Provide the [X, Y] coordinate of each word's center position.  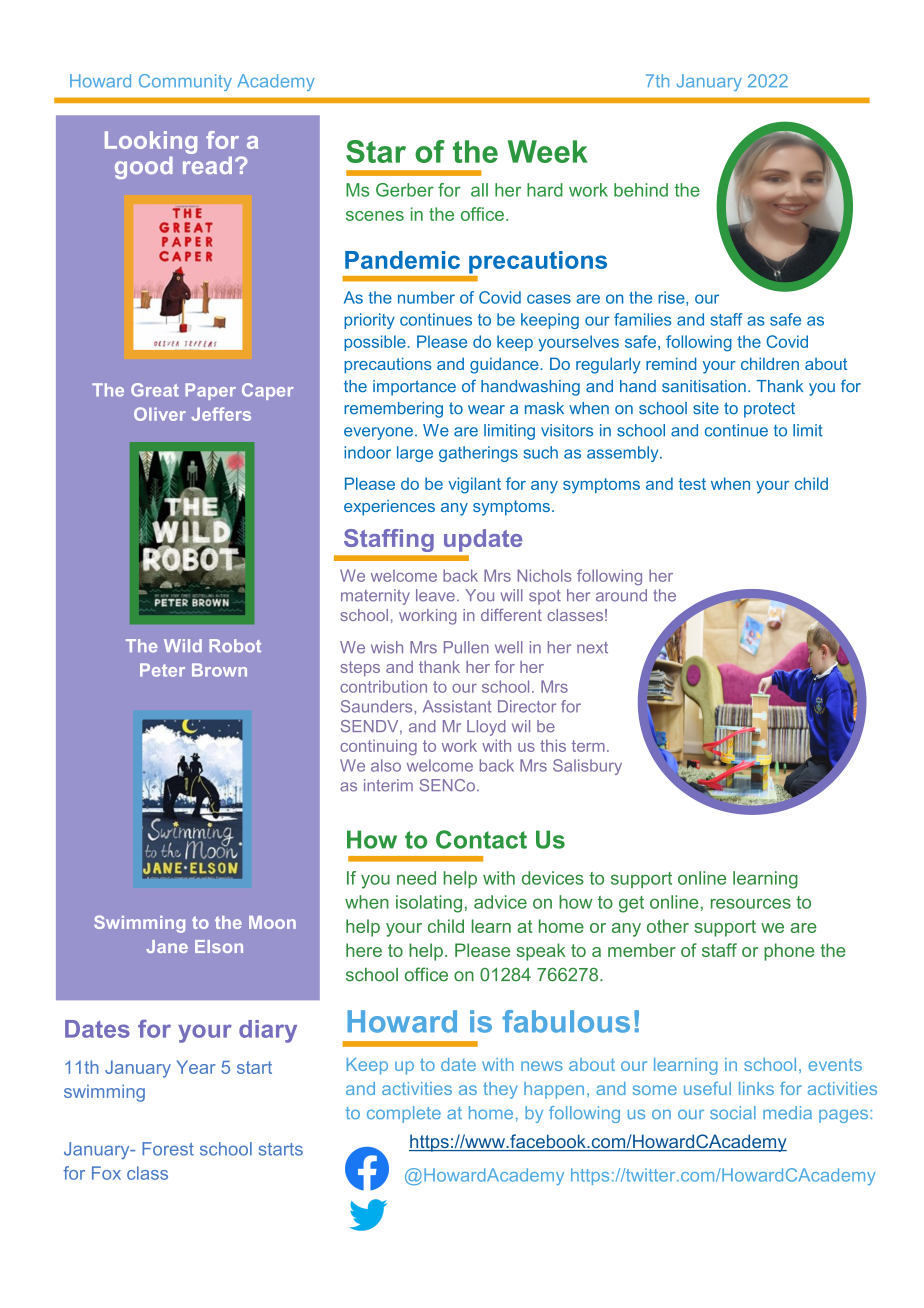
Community [185, 82]
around [621, 595]
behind [641, 190]
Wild [183, 646]
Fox [106, 1173]
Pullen [466, 647]
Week [548, 151]
